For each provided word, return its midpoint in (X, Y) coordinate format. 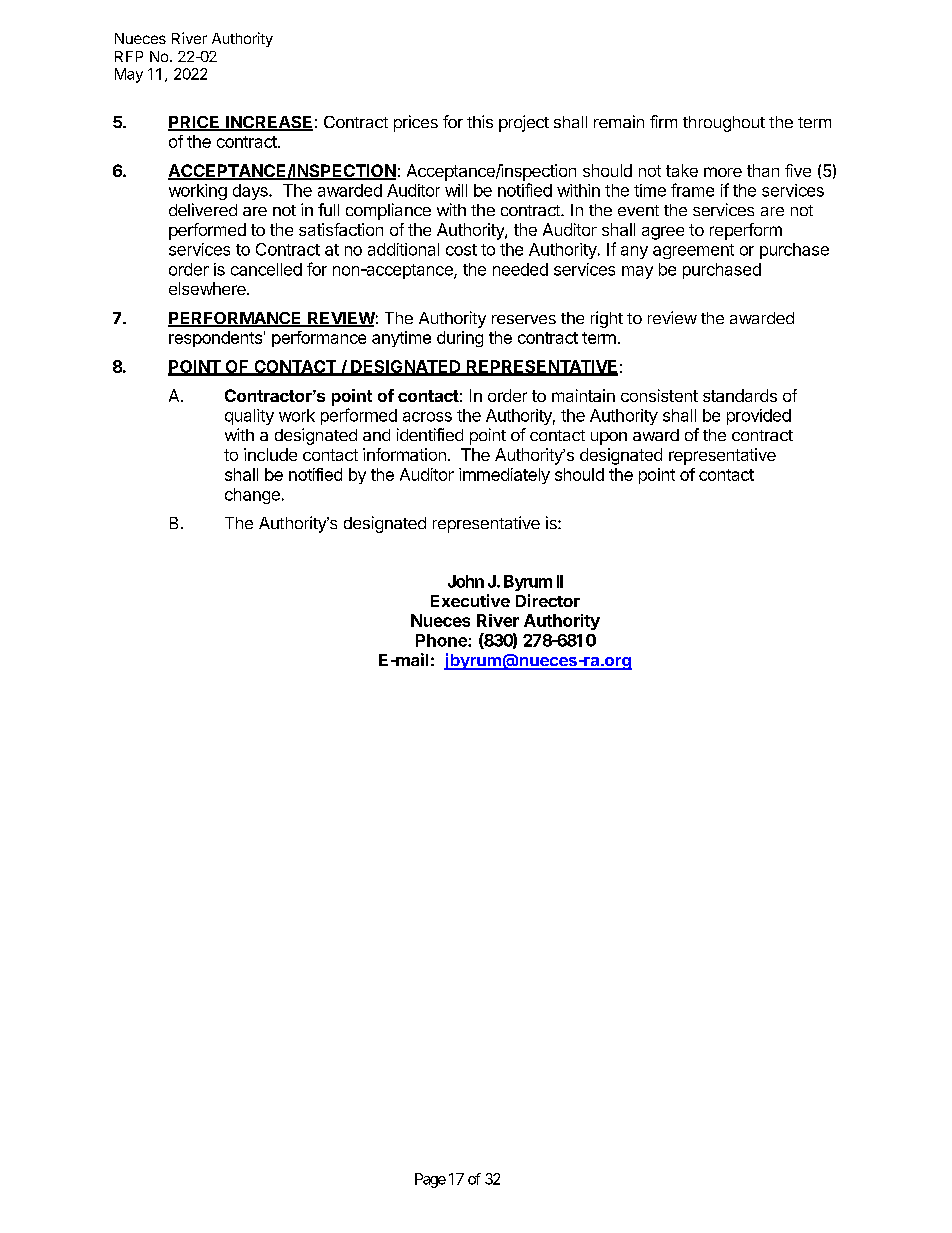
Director (548, 600)
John (466, 581)
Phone (442, 640)
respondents (215, 339)
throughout (724, 124)
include (270, 454)
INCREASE (268, 123)
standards (740, 395)
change (252, 496)
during (460, 339)
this (480, 121)
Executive (470, 600)
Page (430, 1180)
